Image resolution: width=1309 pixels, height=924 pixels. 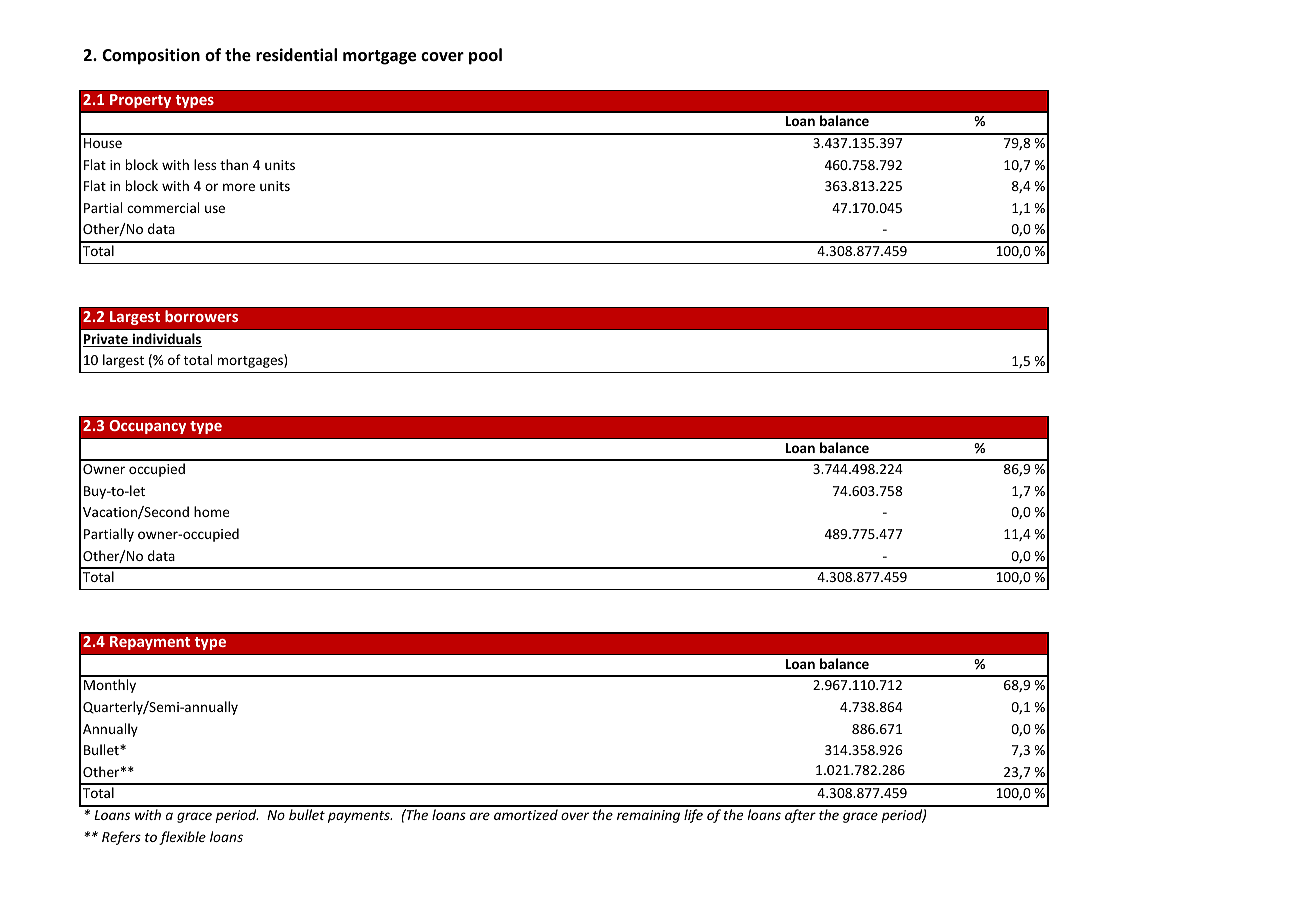 I want to click on home, so click(x=211, y=511).
